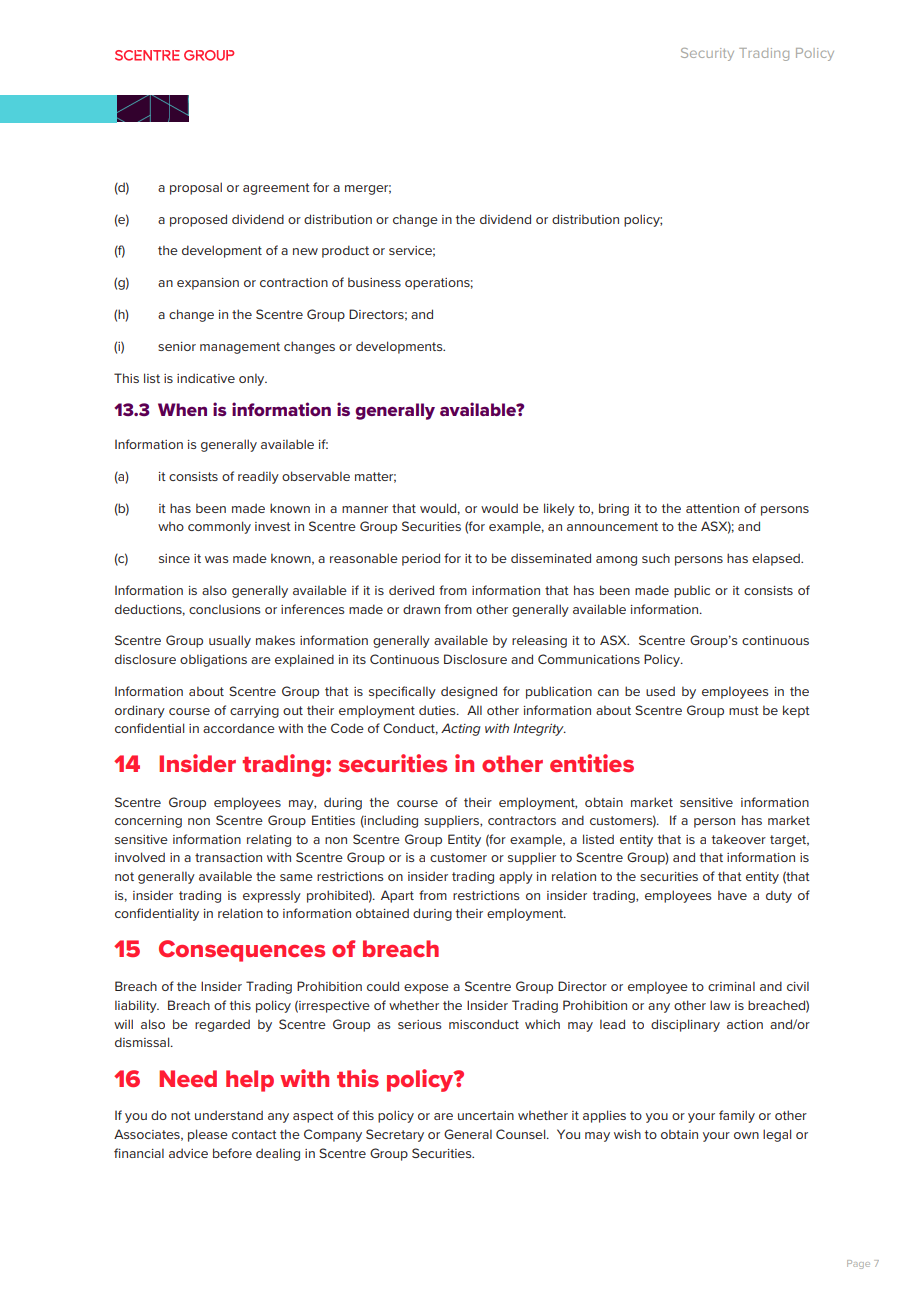 This screenshot has width=924, height=1308. I want to click on Security, so click(707, 54).
